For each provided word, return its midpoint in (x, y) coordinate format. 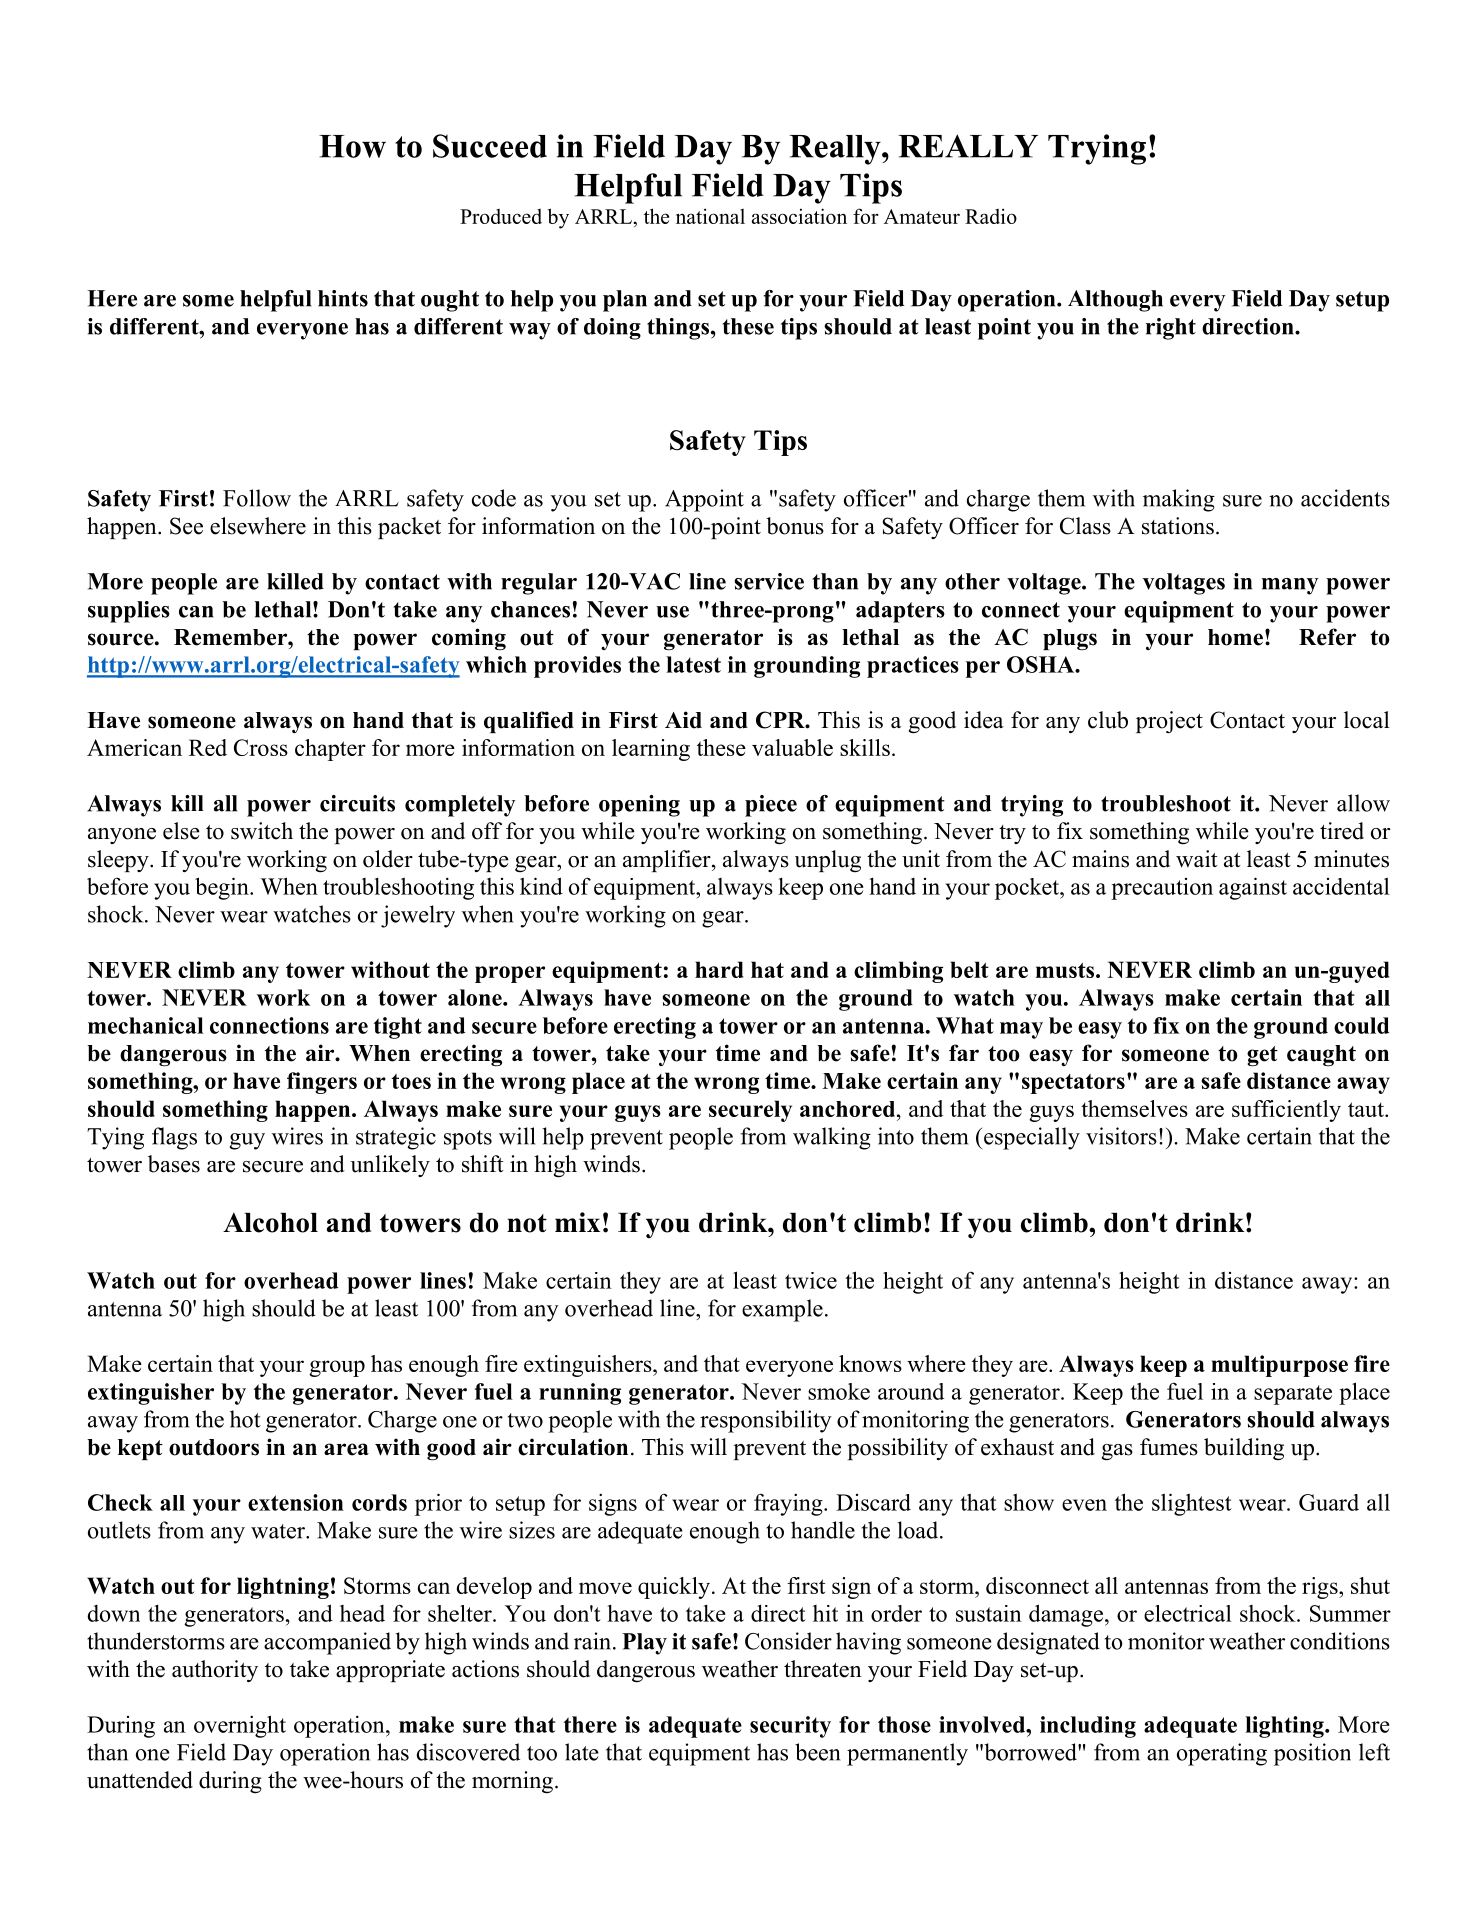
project (1169, 722)
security (790, 1727)
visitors (1121, 1136)
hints (343, 298)
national (710, 216)
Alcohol (270, 1222)
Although (1115, 301)
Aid (683, 720)
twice (811, 1280)
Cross (261, 747)
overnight (240, 1726)
